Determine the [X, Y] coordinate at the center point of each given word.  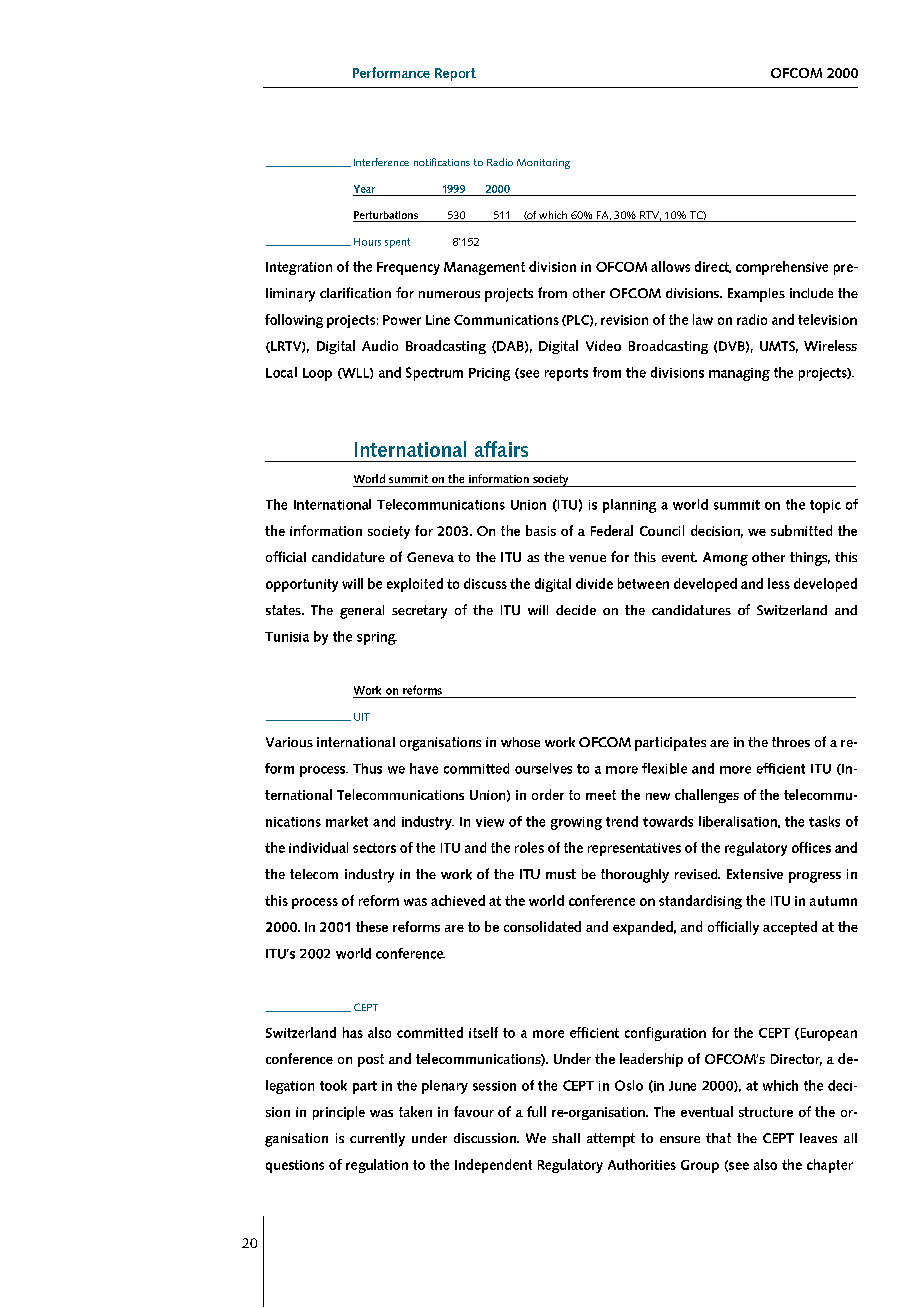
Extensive [755, 874]
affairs [501, 449]
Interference [381, 162]
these [372, 926]
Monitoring [543, 164]
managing [739, 374]
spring [377, 638]
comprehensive [782, 268]
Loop [317, 374]
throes [791, 742]
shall [566, 1138]
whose [520, 742]
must [561, 874]
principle [339, 1113]
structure [766, 1112]
